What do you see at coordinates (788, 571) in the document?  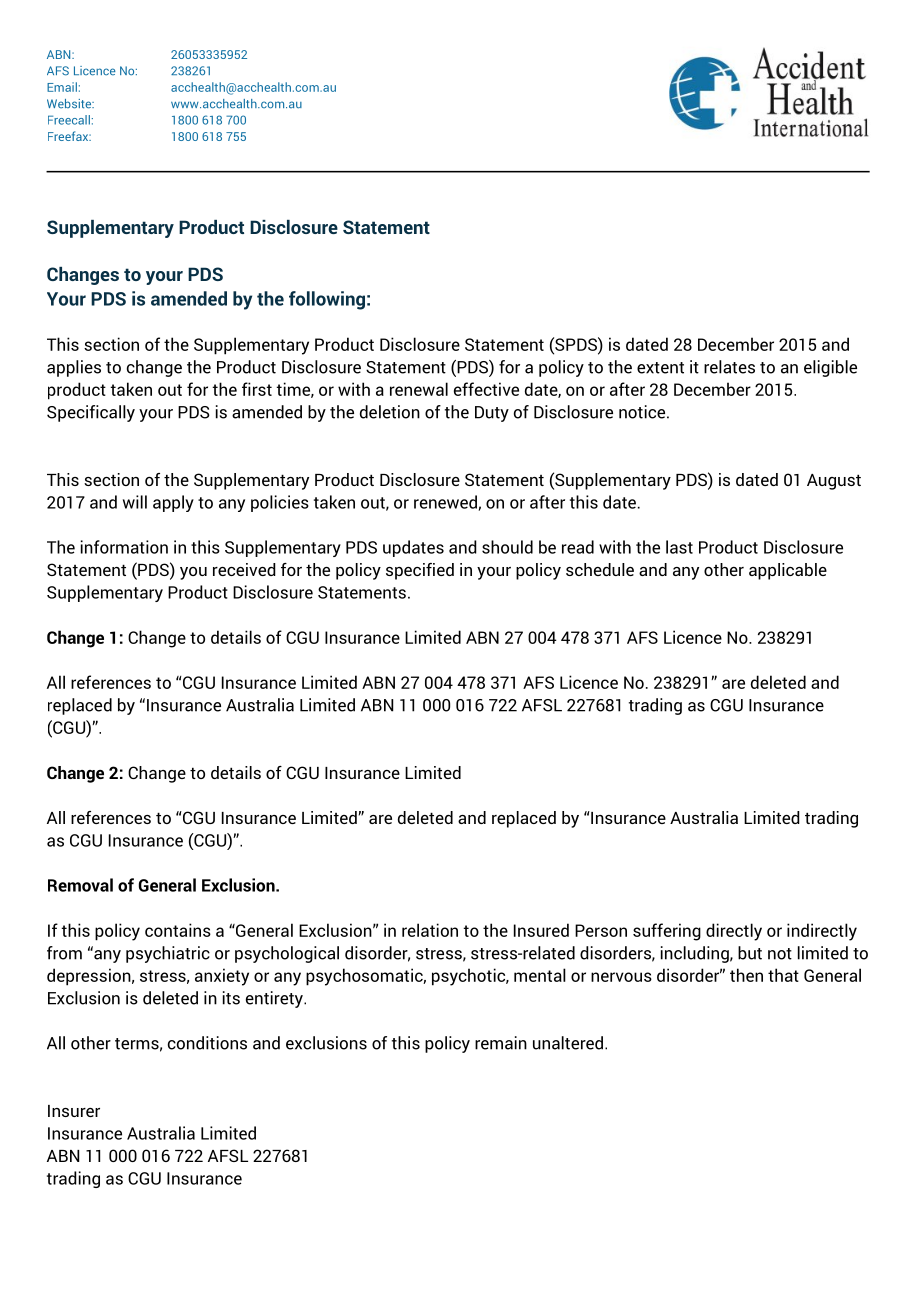 I see `applicable` at bounding box center [788, 571].
